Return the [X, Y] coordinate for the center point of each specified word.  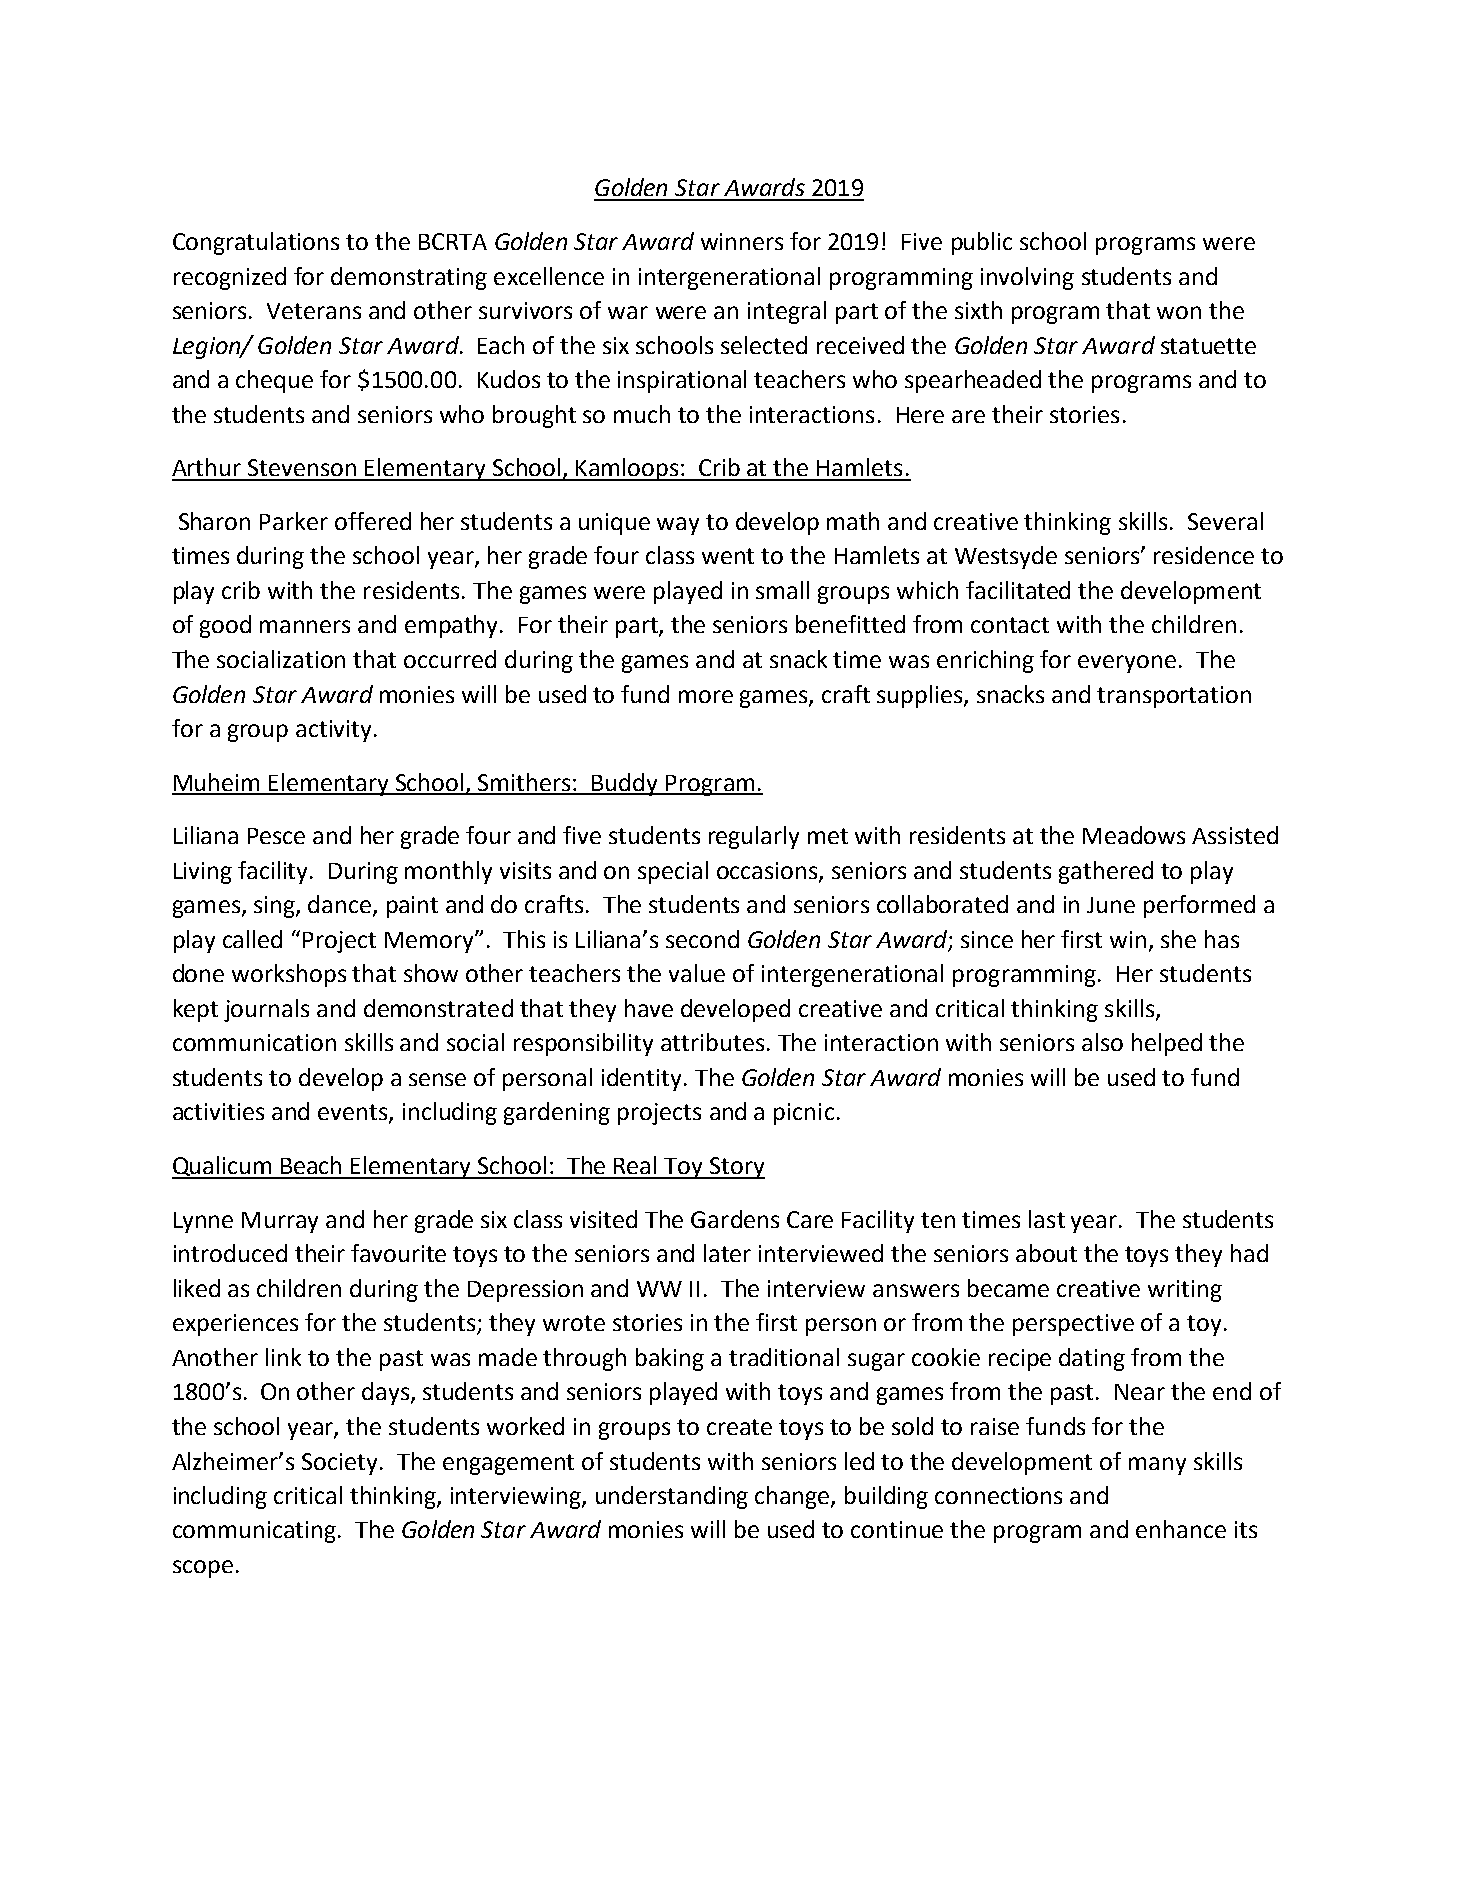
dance [341, 905]
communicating [254, 1532]
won [1179, 312]
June [1111, 905]
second [702, 939]
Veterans [314, 311]
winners [742, 241]
